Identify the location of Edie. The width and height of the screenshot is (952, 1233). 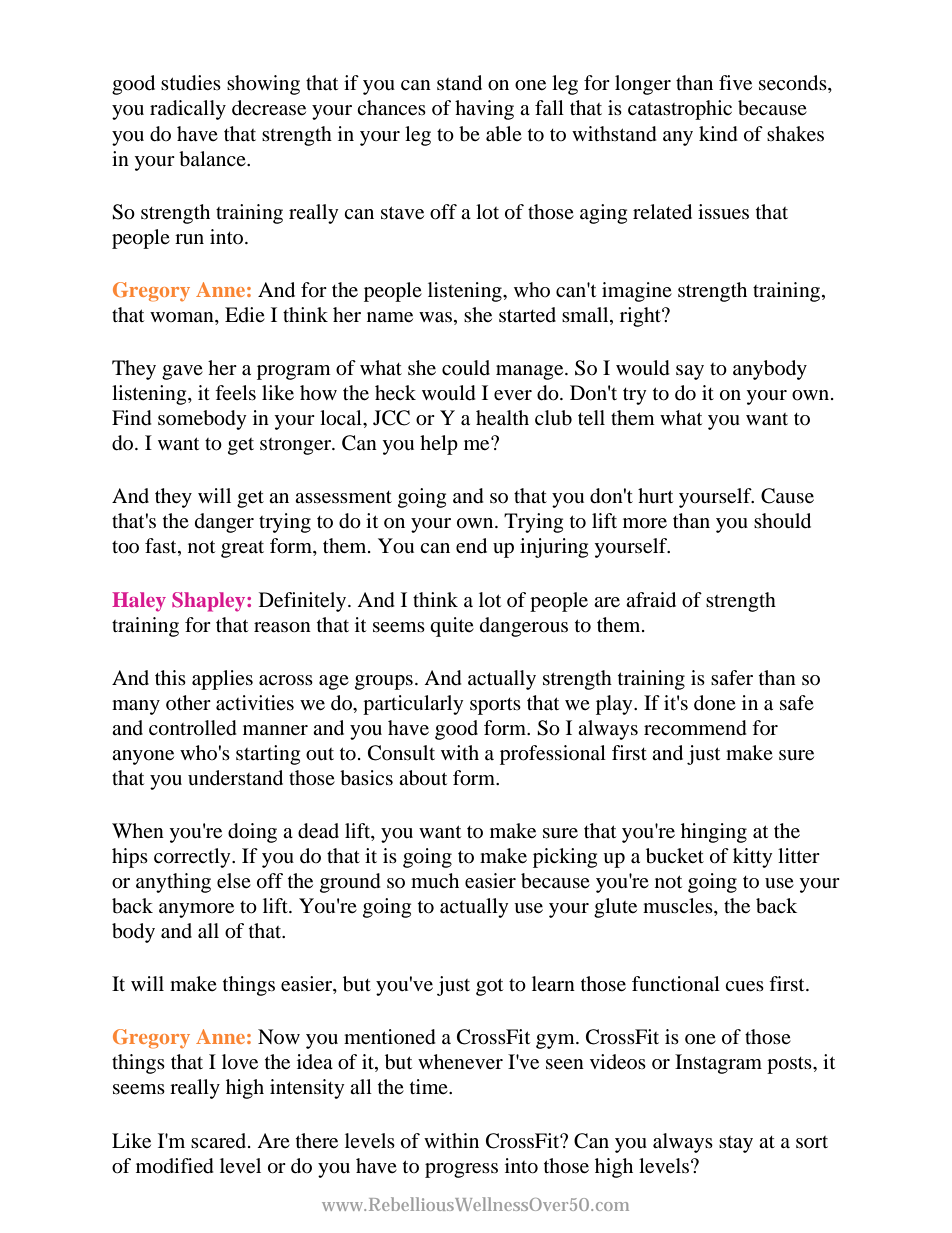
(245, 314).
